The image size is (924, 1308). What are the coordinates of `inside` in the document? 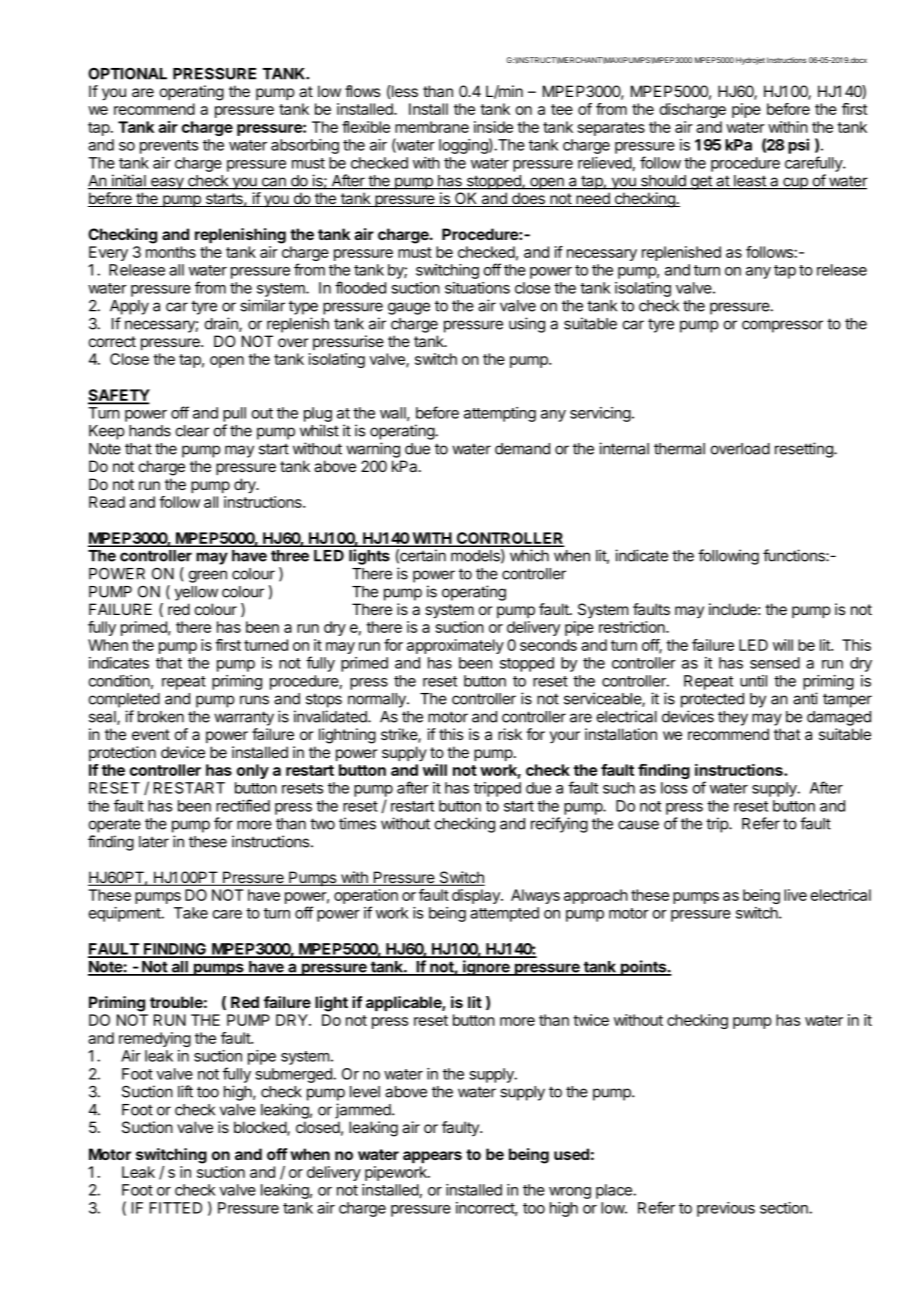 It's located at (493, 127).
